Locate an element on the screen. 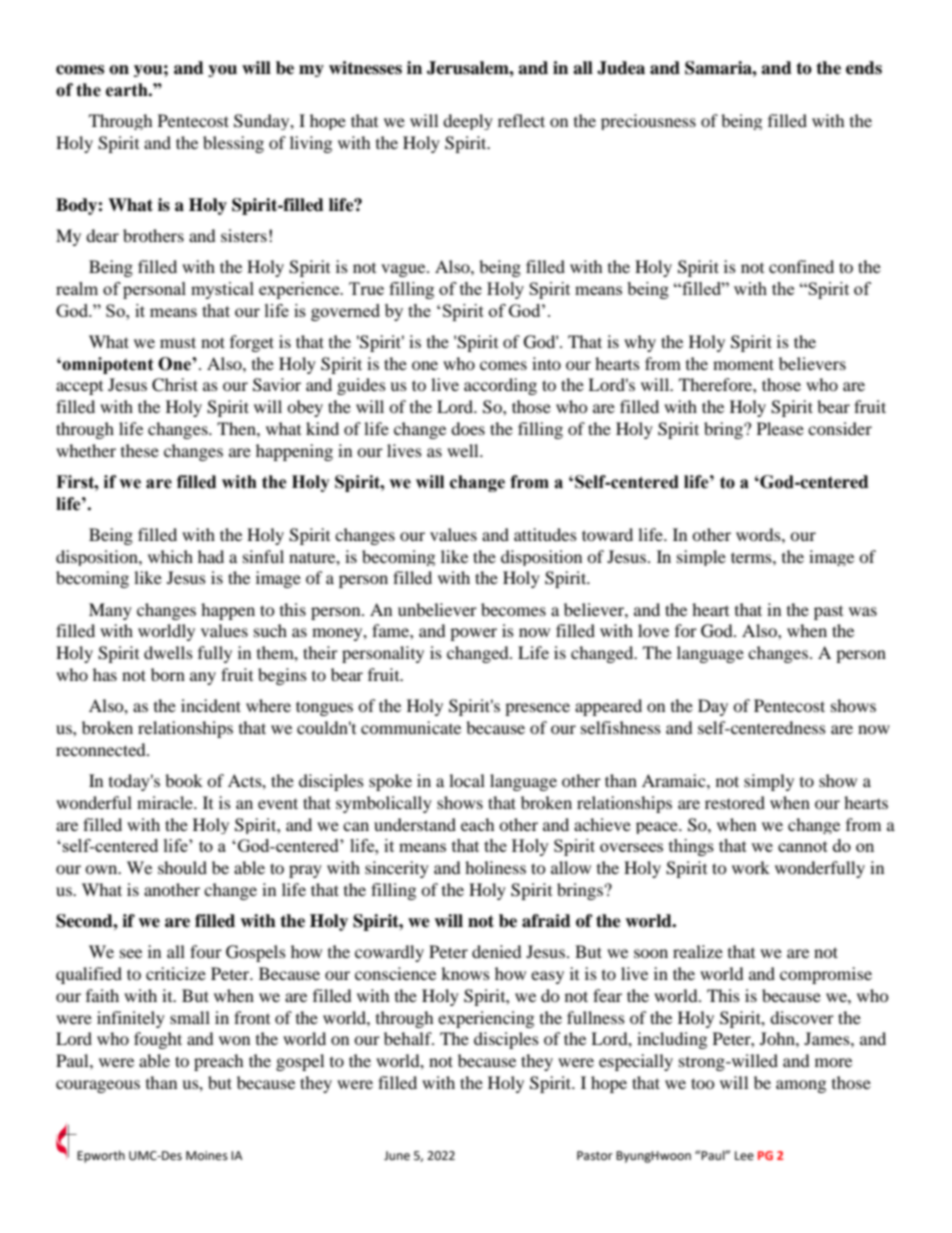 Image resolution: width=952 pixels, height=1233 pixels. according is located at coordinates (500, 386).
